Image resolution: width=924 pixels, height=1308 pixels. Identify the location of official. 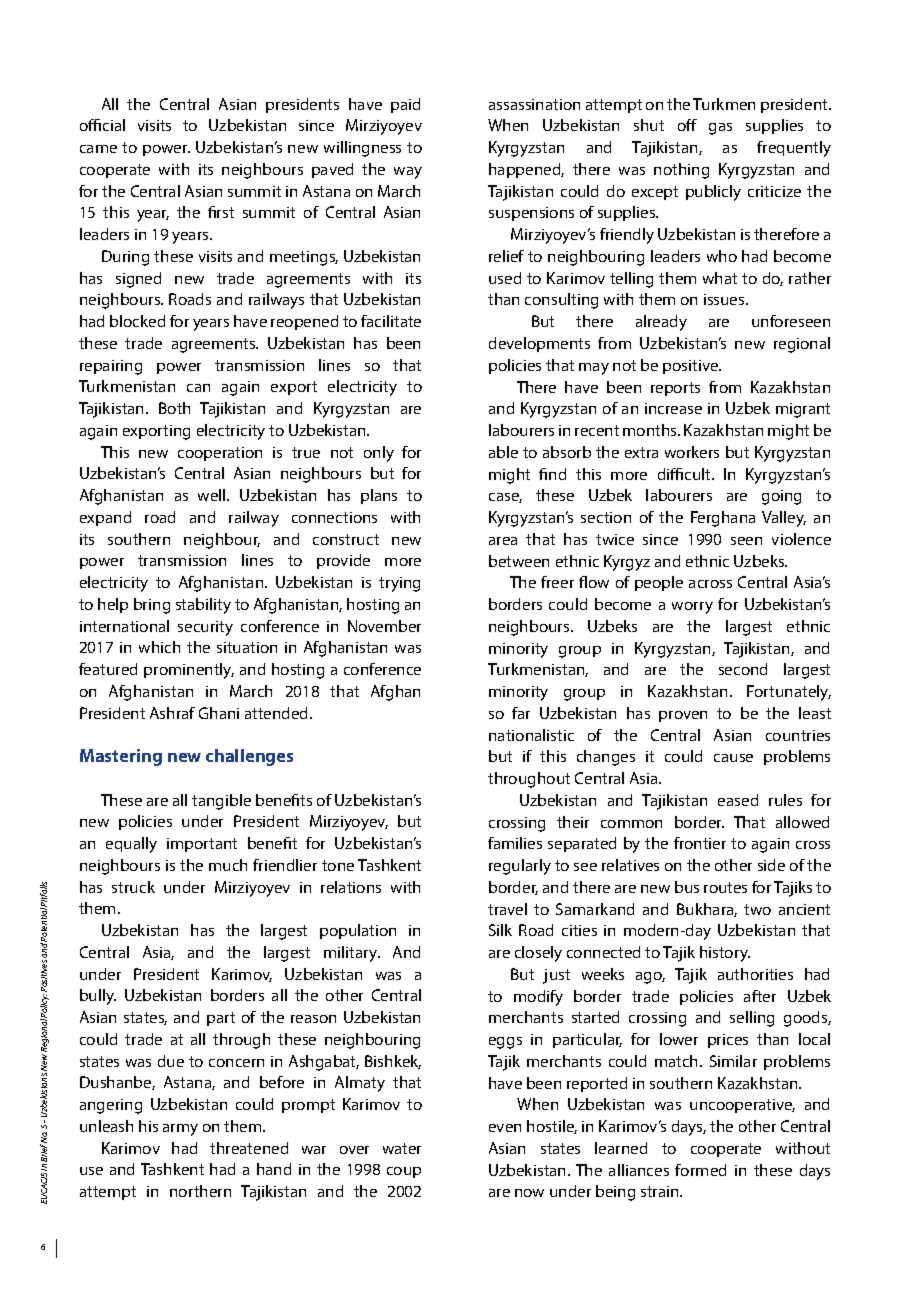
(102, 125).
